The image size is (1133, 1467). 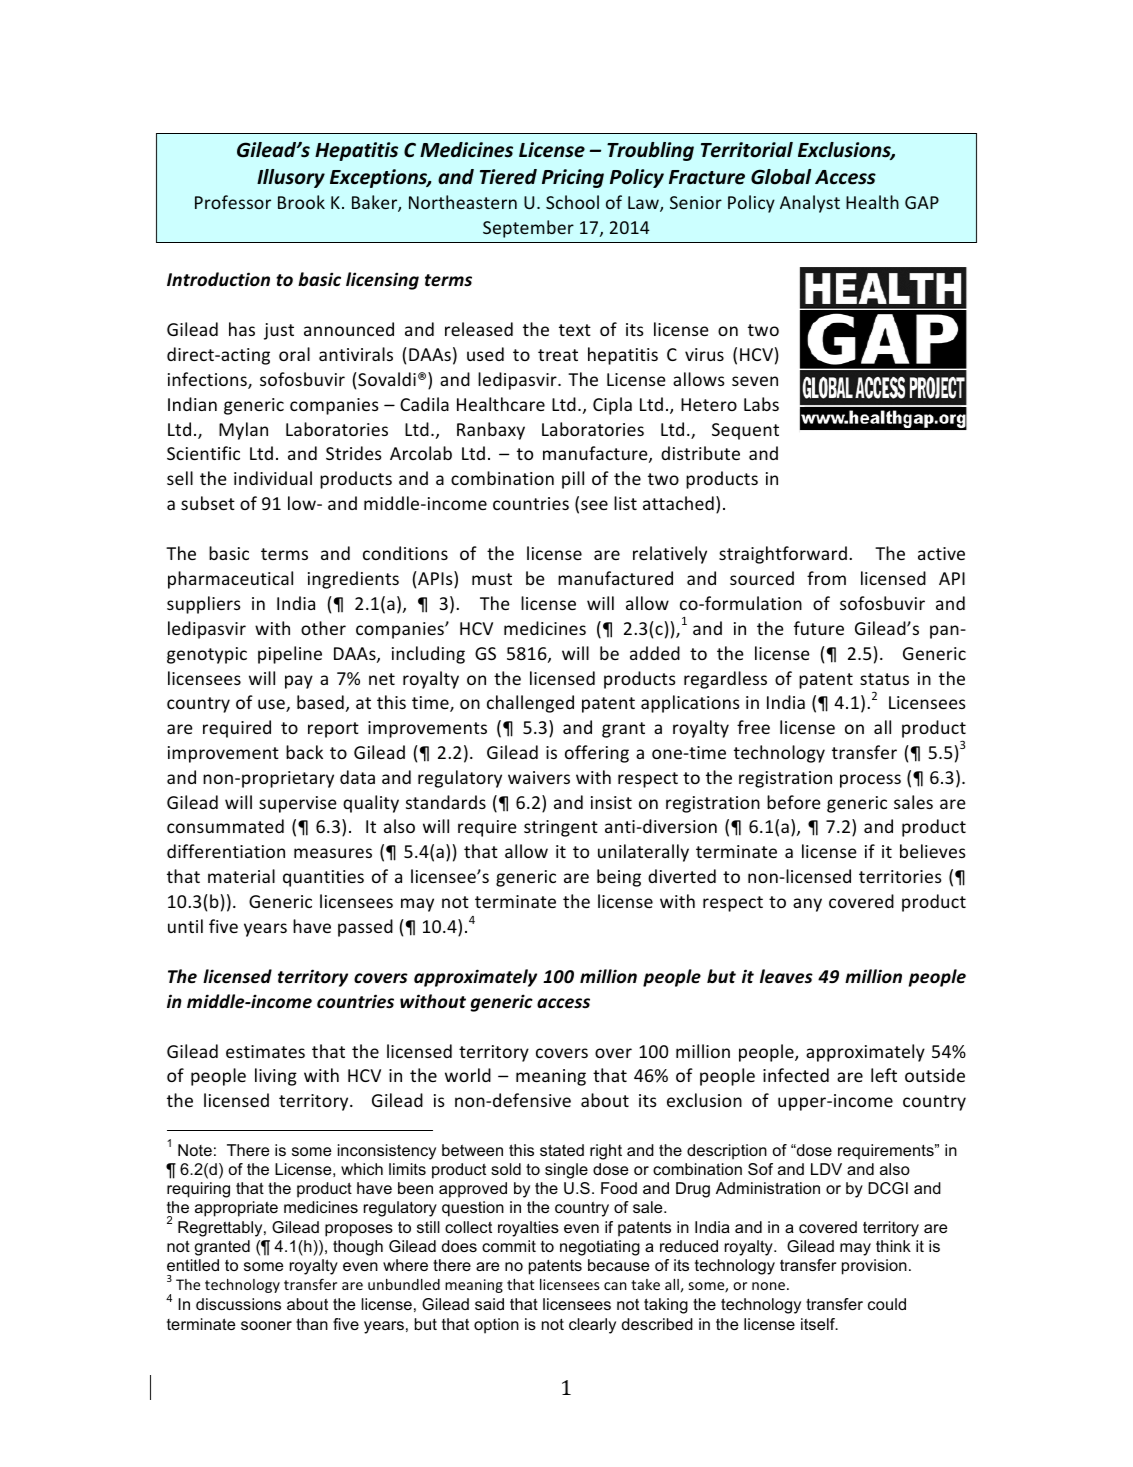 I want to click on clearly, so click(x=592, y=1326).
